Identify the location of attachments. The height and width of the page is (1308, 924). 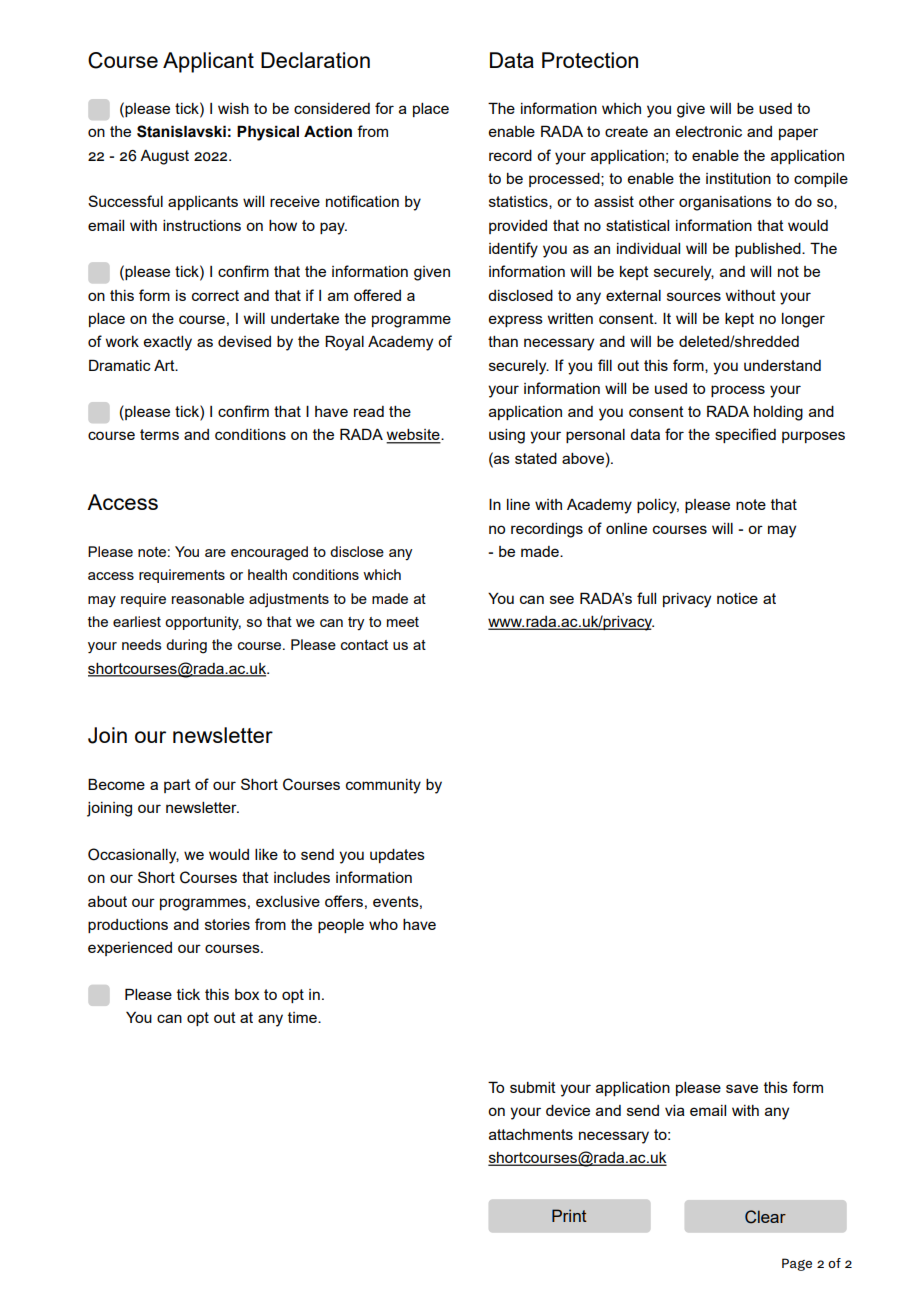
(531, 1134).
